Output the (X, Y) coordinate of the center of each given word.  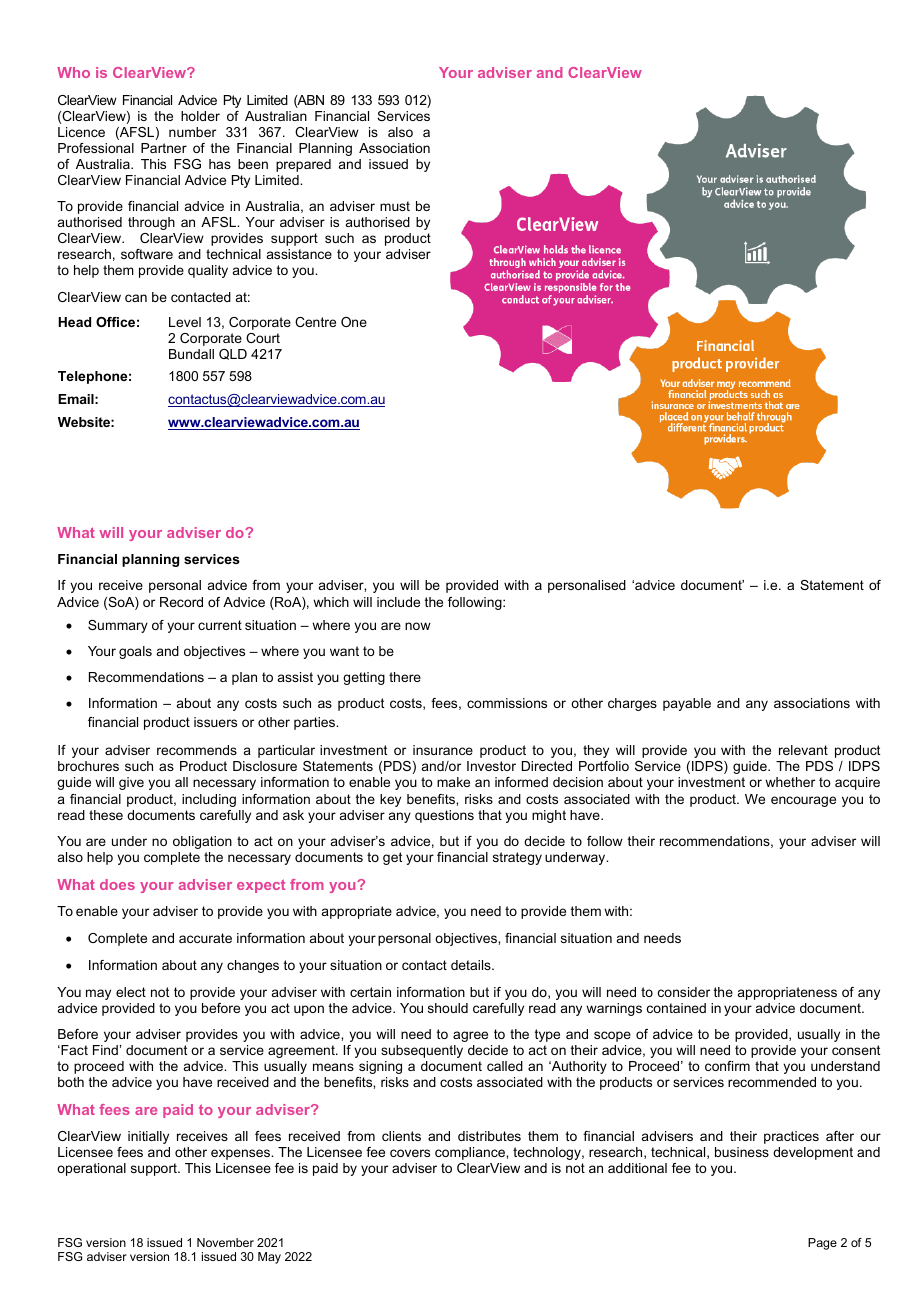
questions (444, 816)
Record (181, 602)
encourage (803, 801)
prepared (303, 165)
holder (200, 116)
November (225, 1242)
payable (687, 704)
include (398, 602)
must (395, 206)
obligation (202, 842)
